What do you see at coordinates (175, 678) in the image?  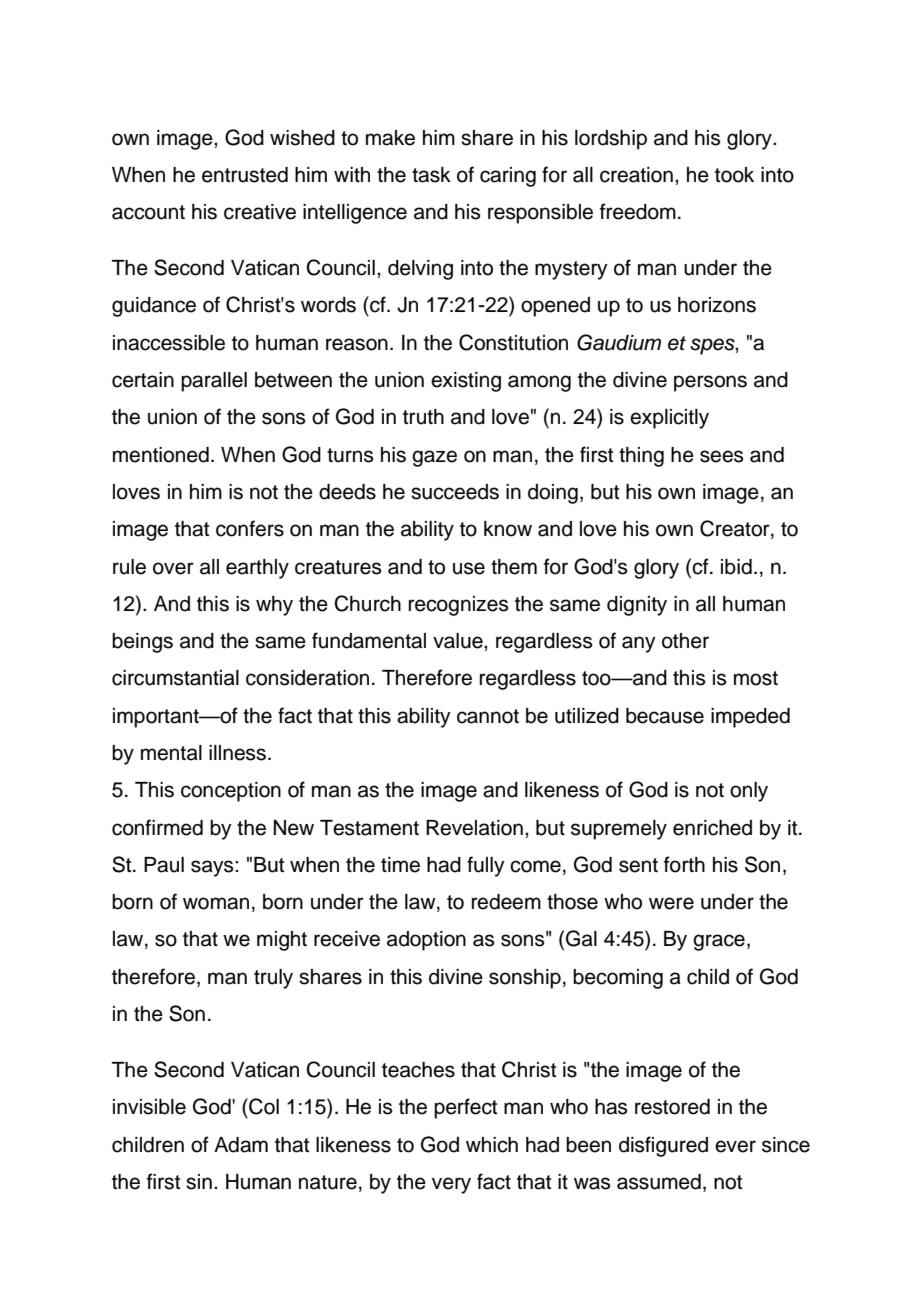 I see `circumstantial` at bounding box center [175, 678].
